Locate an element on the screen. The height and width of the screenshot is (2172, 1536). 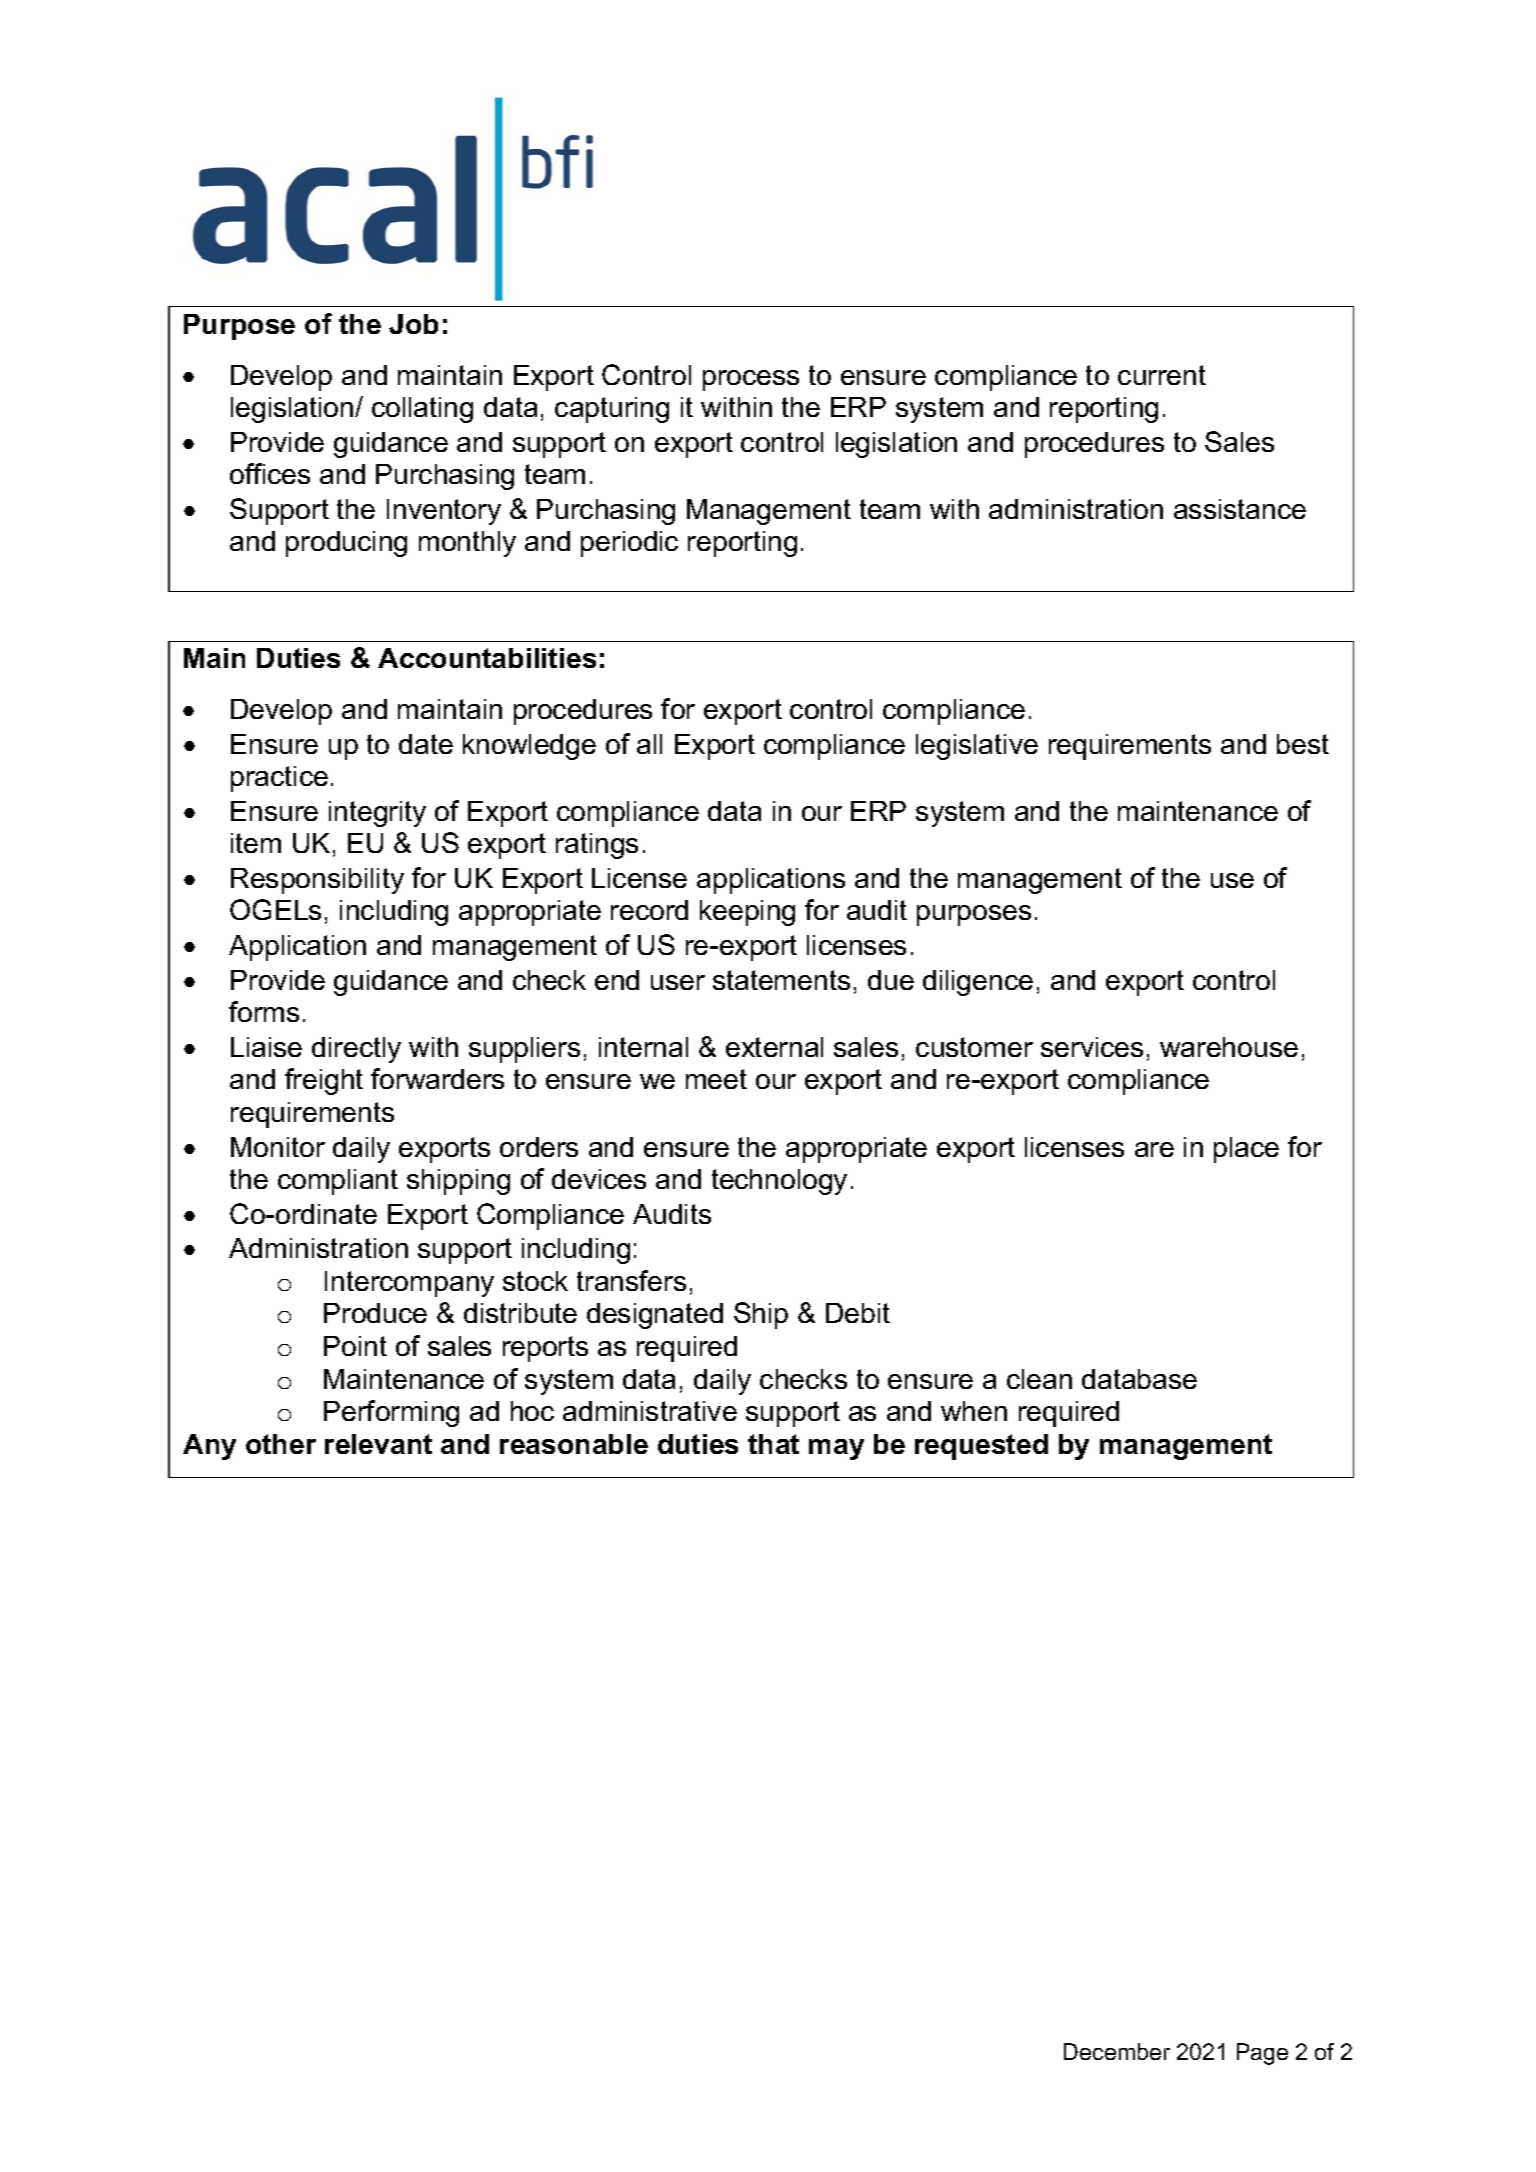
all is located at coordinates (649, 744).
